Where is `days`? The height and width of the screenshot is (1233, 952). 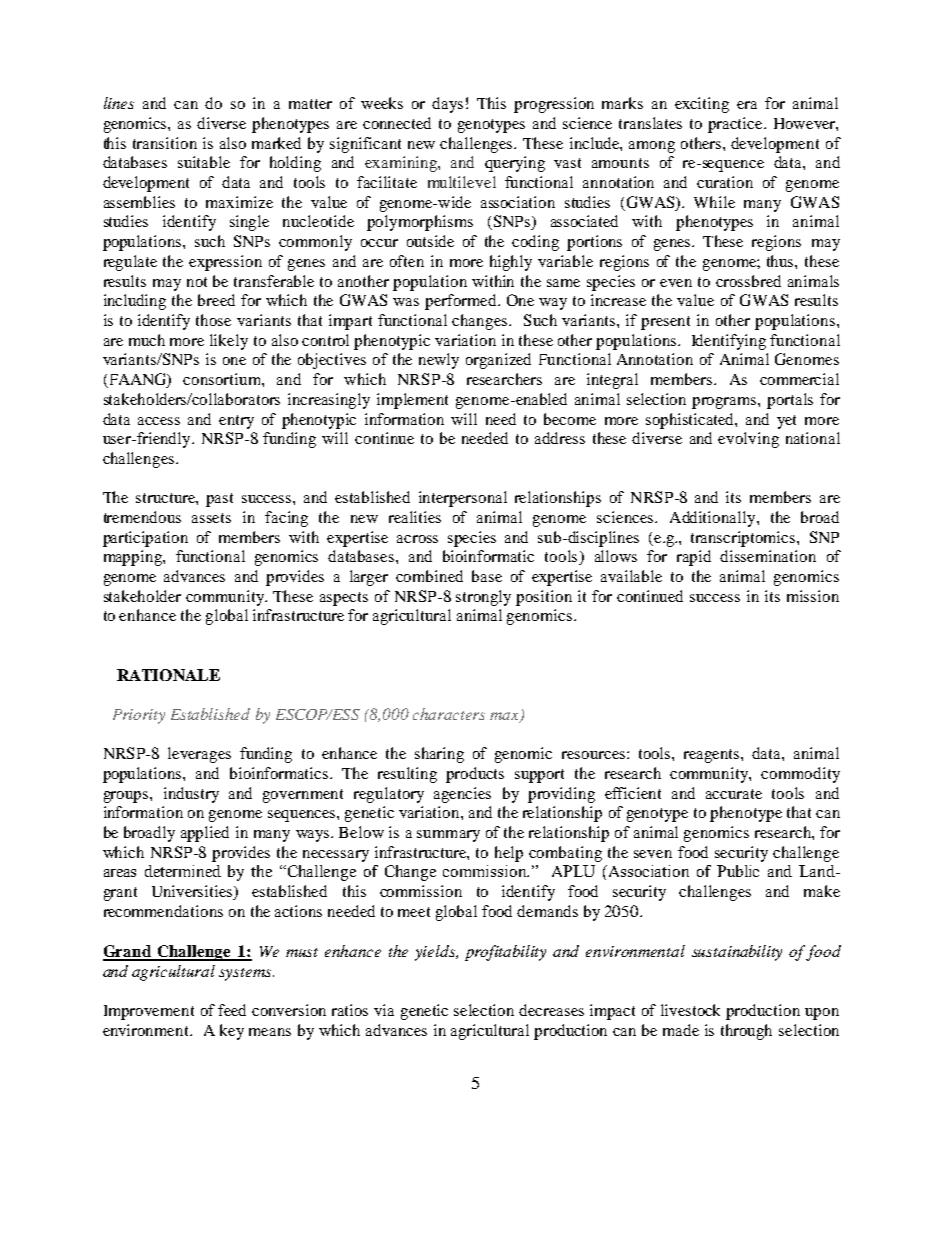 days is located at coordinates (447, 105).
